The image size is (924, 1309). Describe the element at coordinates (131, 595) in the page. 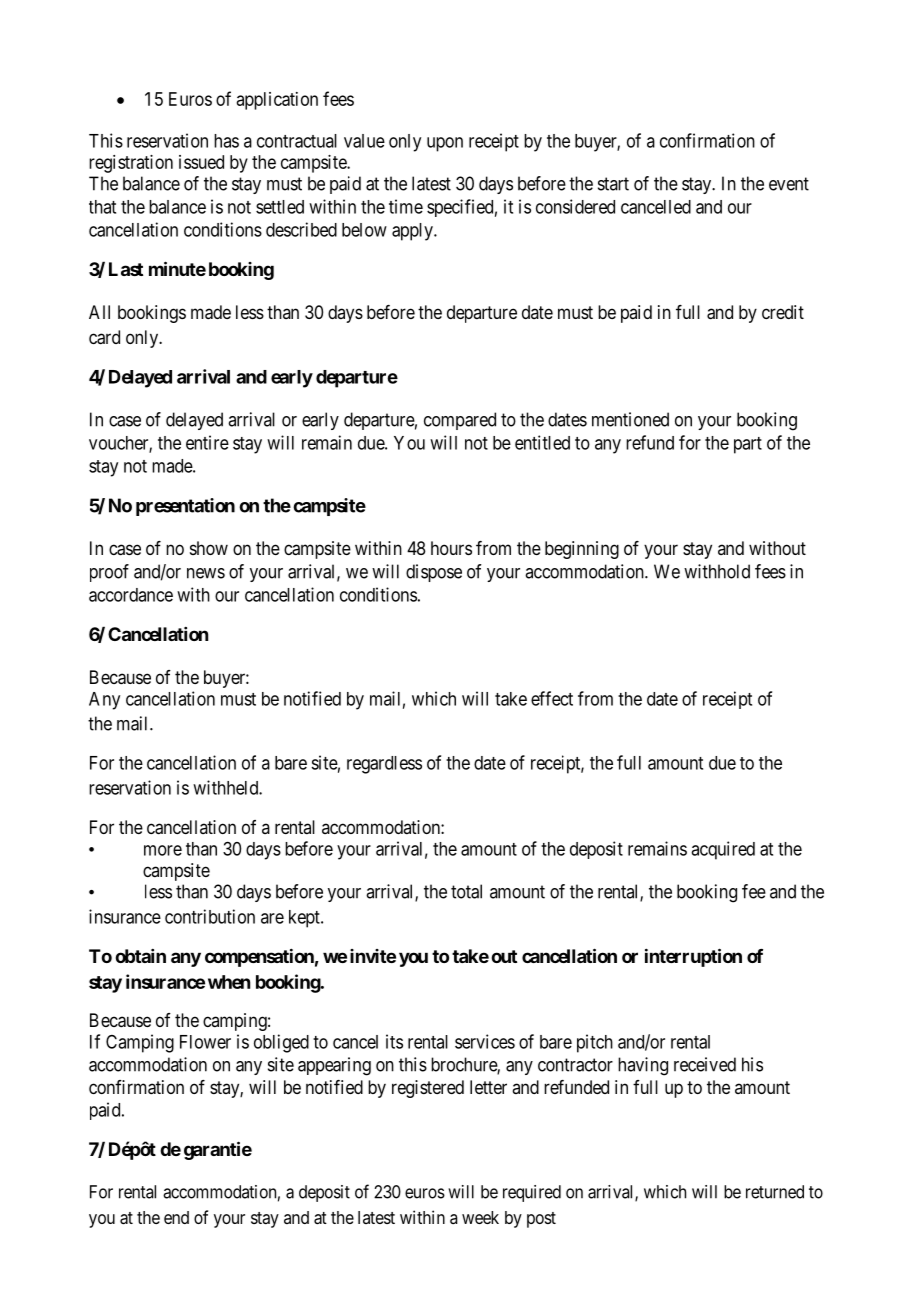

I see `accordance` at that location.
